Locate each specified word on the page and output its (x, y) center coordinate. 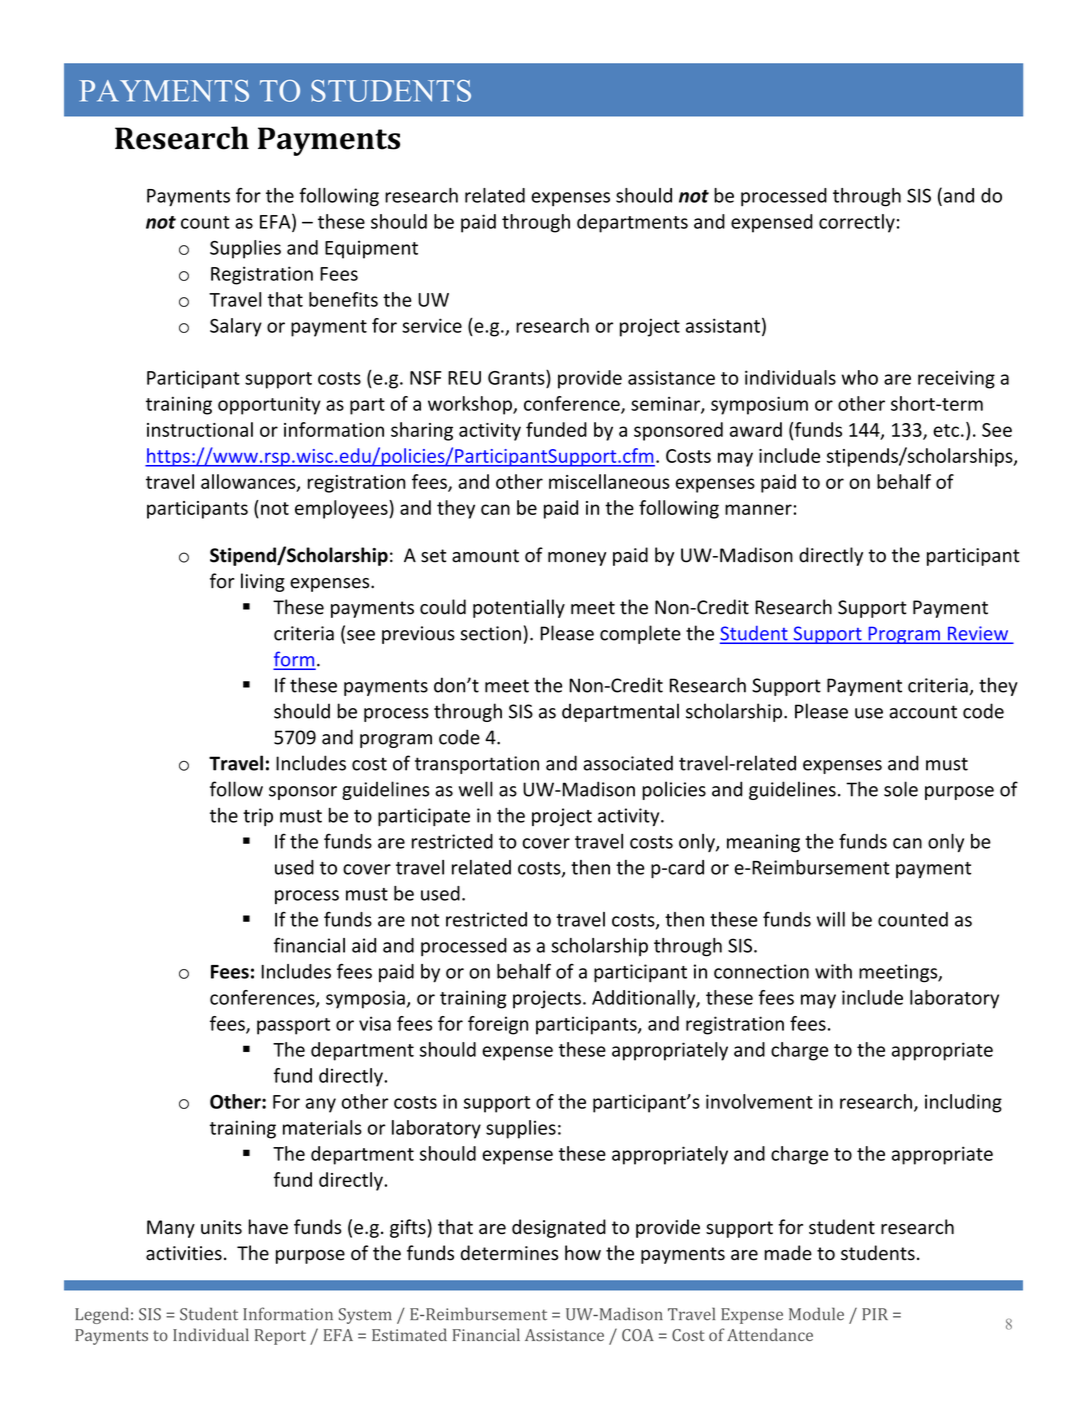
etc (946, 430)
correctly (857, 223)
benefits (343, 299)
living (263, 582)
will (831, 919)
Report (280, 1337)
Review (978, 634)
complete (640, 634)
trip (258, 817)
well (476, 789)
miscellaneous (609, 481)
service (432, 325)
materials (322, 1127)
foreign (498, 1025)
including (963, 1103)
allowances (249, 482)
